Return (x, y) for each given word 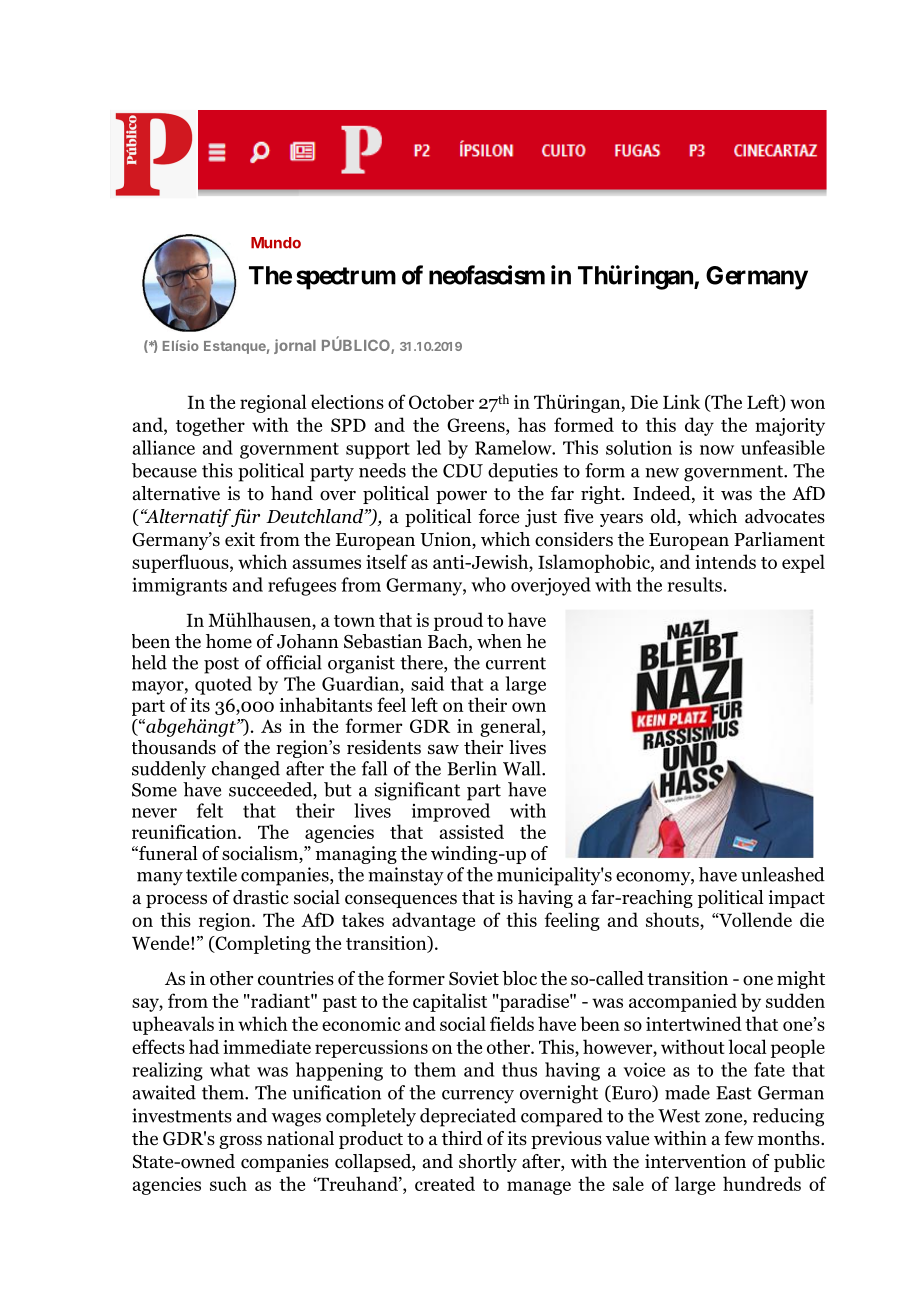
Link (681, 401)
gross (240, 1142)
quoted (223, 685)
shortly (488, 1163)
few (739, 1138)
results (695, 584)
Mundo (276, 243)
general (511, 727)
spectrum (346, 278)
